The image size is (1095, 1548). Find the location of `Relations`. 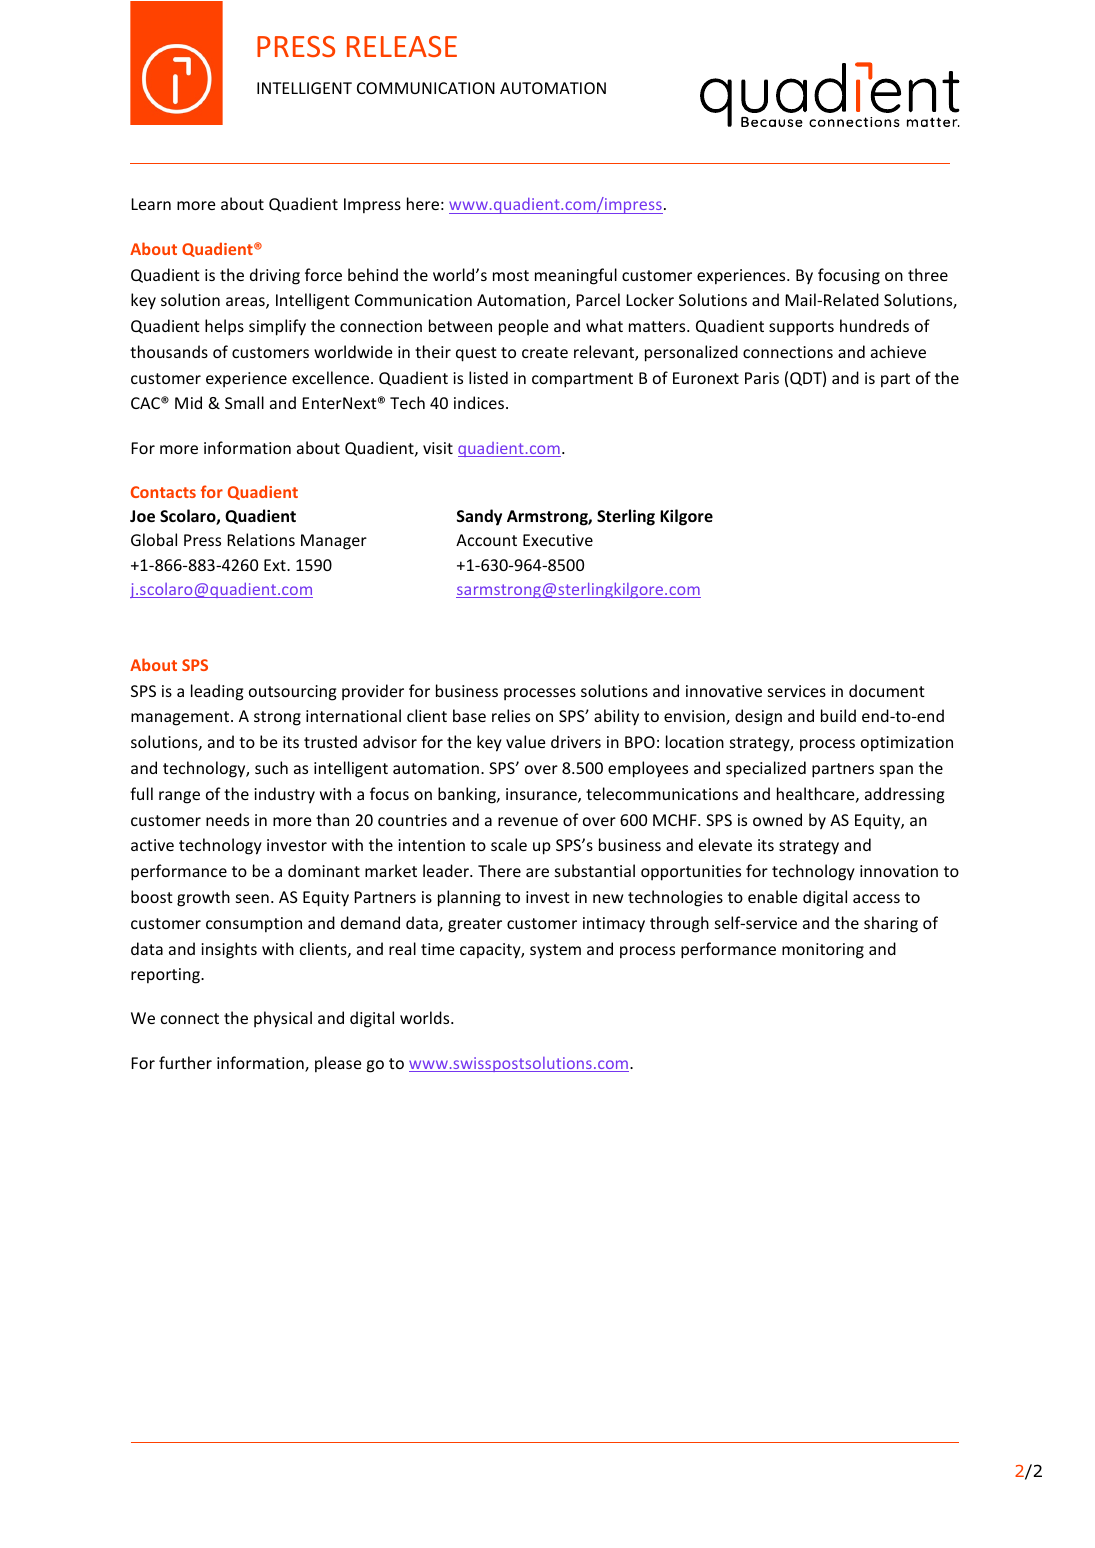

Relations is located at coordinates (261, 539).
